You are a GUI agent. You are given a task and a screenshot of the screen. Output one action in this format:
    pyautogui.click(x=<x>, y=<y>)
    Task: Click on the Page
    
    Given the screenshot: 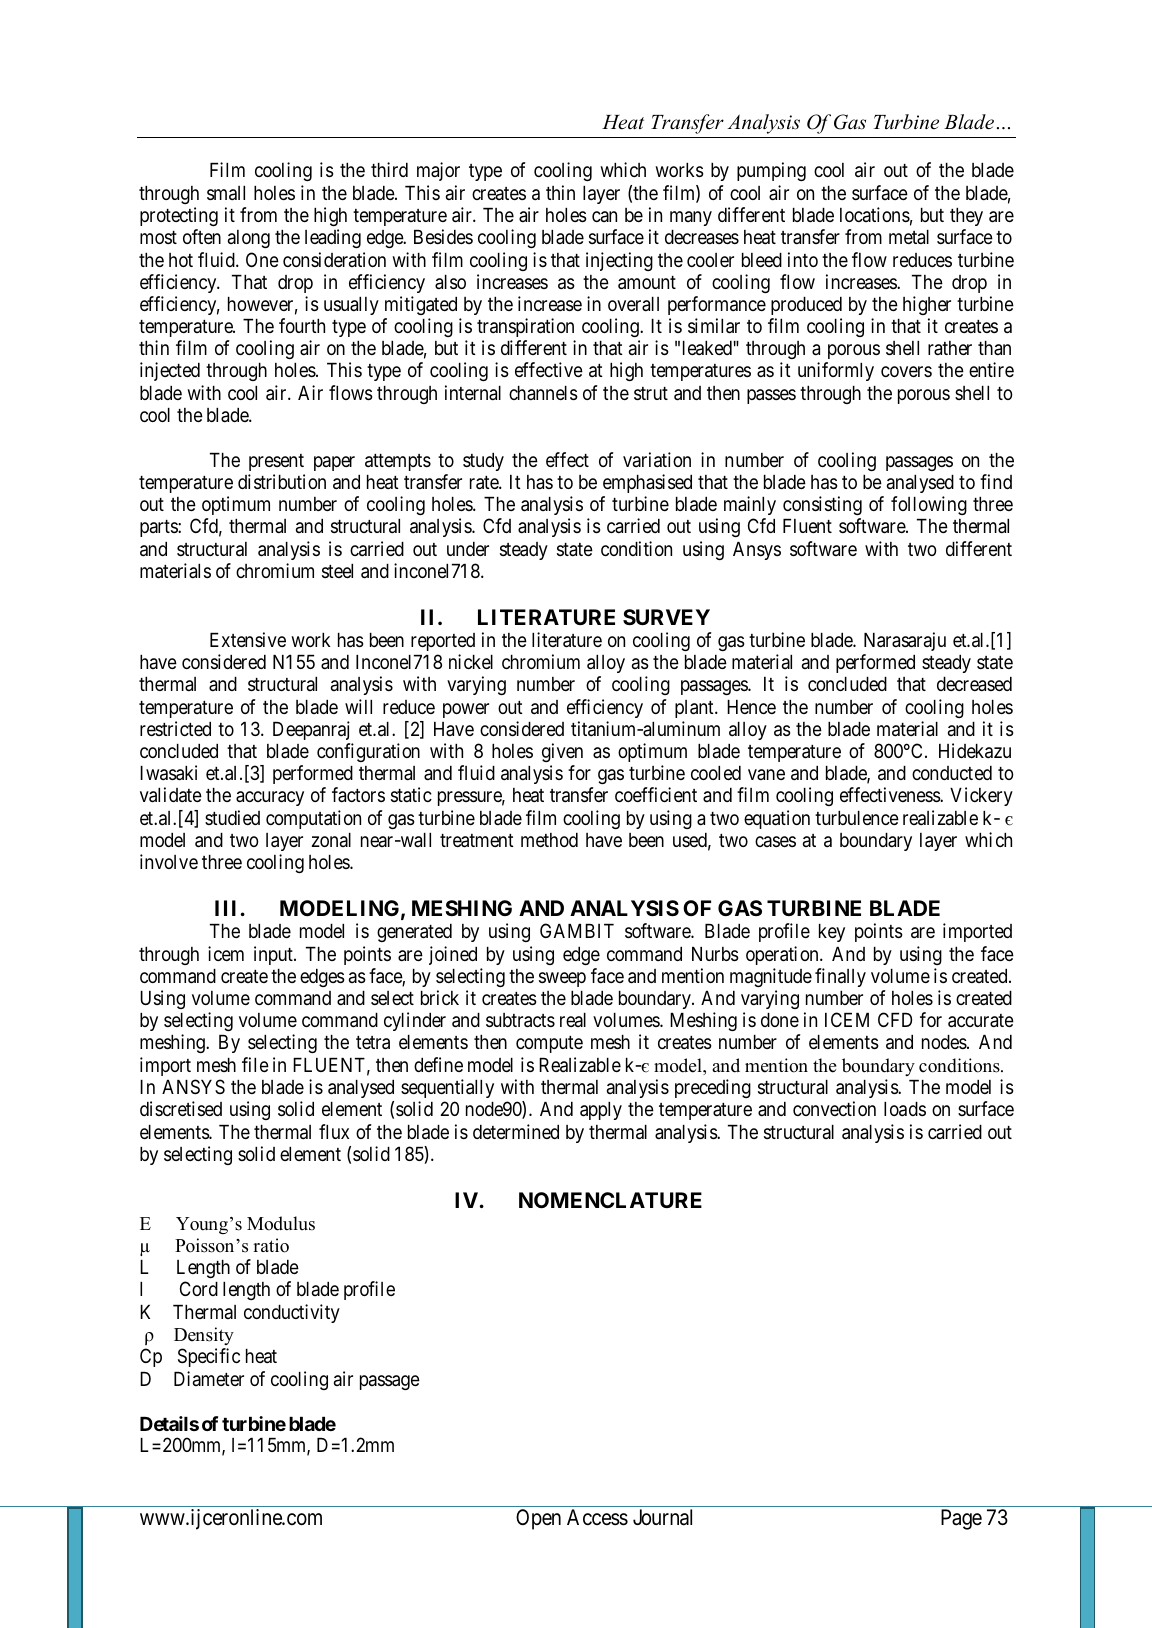 What is the action you would take?
    pyautogui.click(x=961, y=1519)
